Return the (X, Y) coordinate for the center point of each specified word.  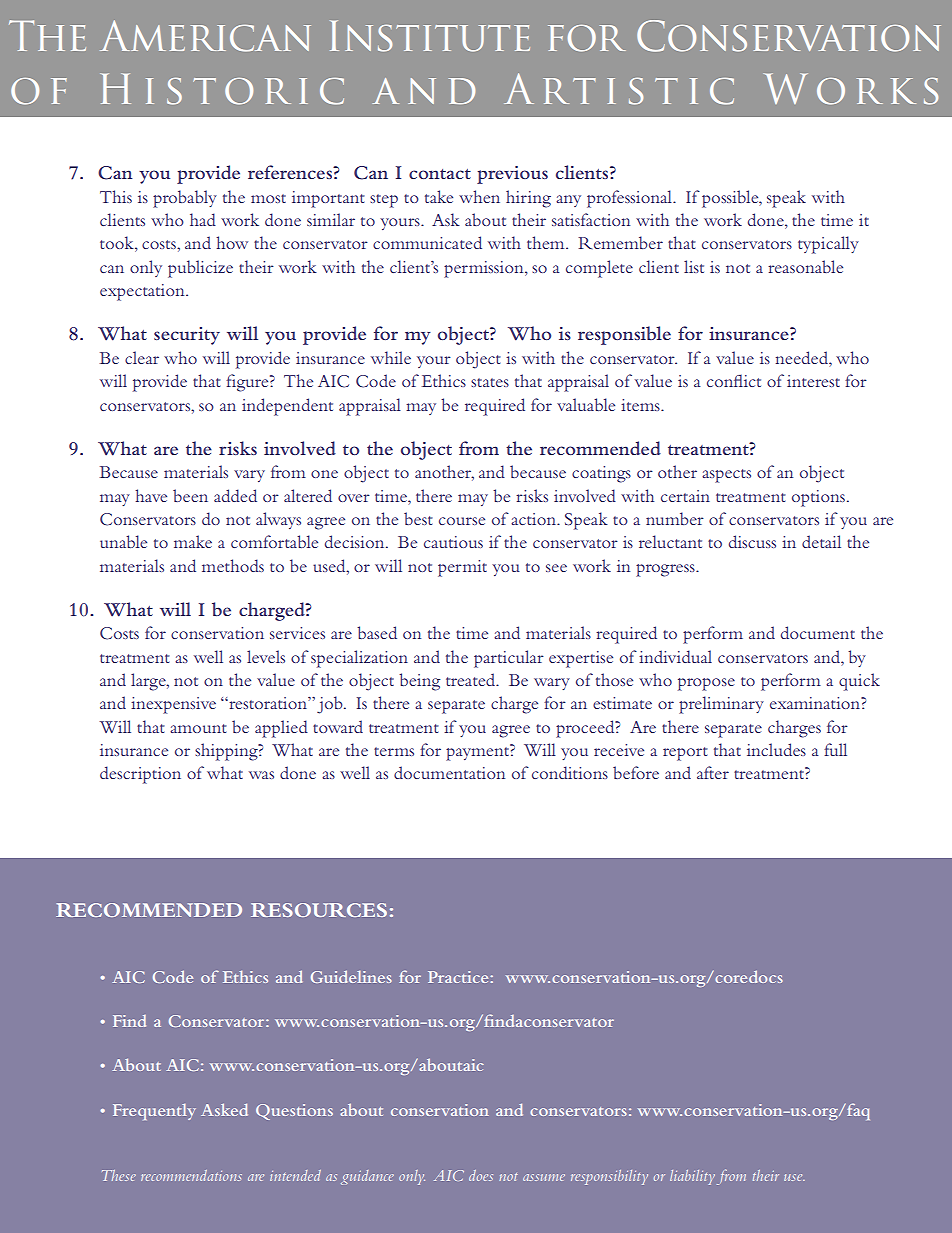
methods (233, 565)
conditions (570, 772)
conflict (734, 380)
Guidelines (351, 977)
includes (776, 749)
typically (828, 245)
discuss (752, 541)
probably (185, 199)
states (490, 382)
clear (142, 357)
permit (462, 568)
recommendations (191, 1175)
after (713, 772)
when (479, 196)
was (261, 775)
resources (319, 910)
